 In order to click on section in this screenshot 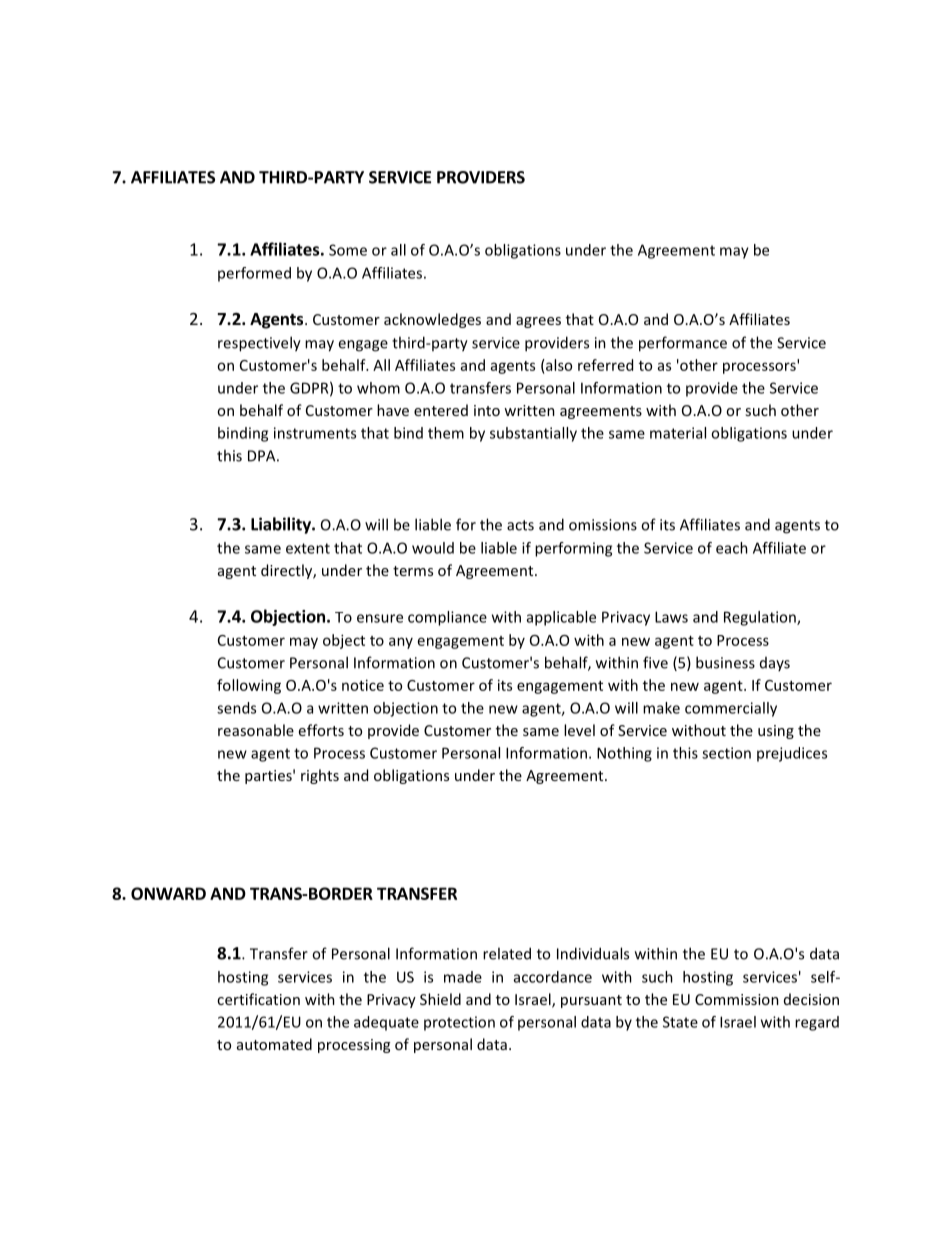, I will do `click(726, 753)`.
